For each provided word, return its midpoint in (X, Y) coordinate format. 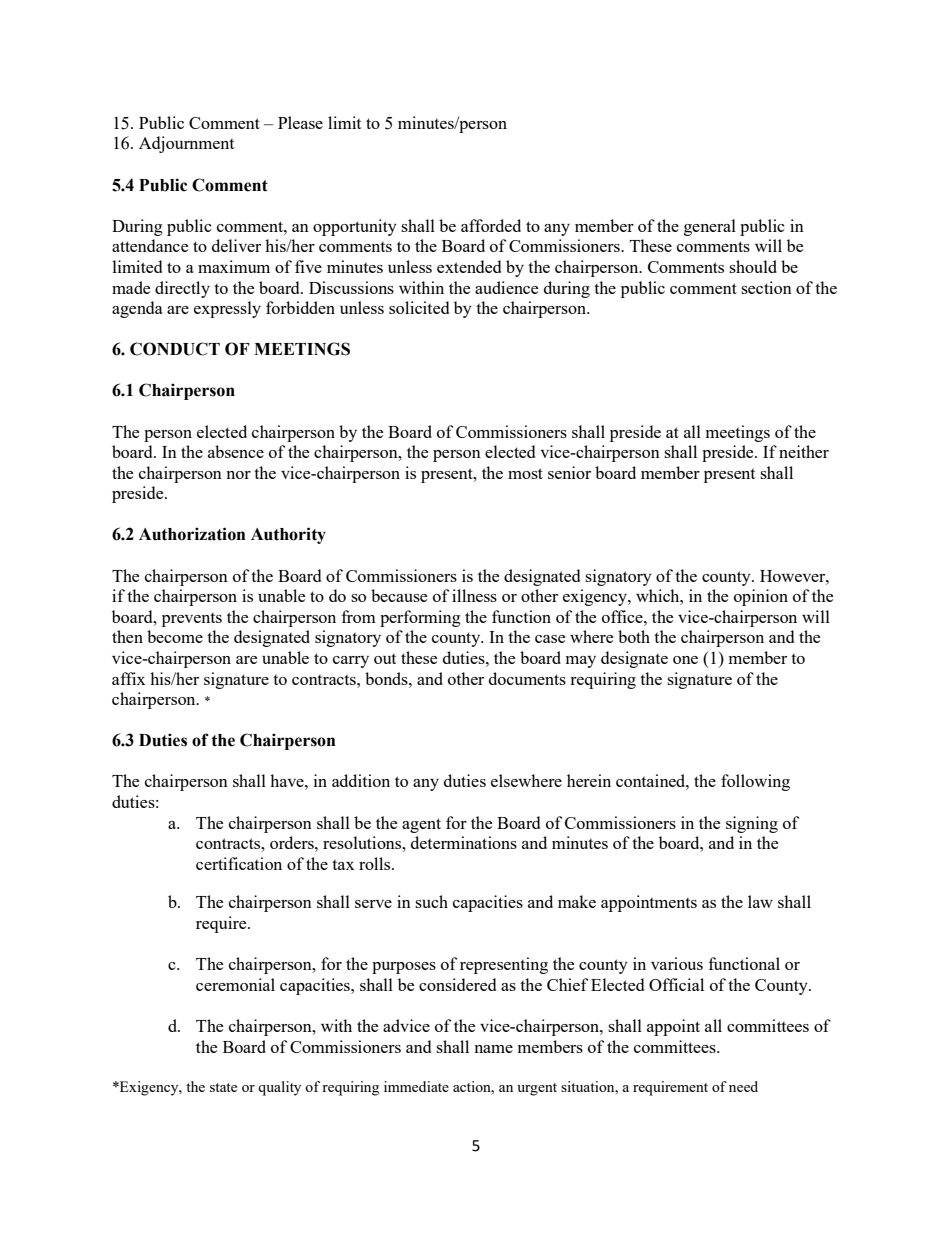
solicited (419, 307)
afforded (491, 225)
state (223, 1087)
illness (474, 595)
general (710, 227)
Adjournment (186, 144)
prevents (192, 620)
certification (239, 863)
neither (804, 451)
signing (752, 824)
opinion (761, 597)
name (493, 1049)
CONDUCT (175, 349)
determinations (464, 842)
